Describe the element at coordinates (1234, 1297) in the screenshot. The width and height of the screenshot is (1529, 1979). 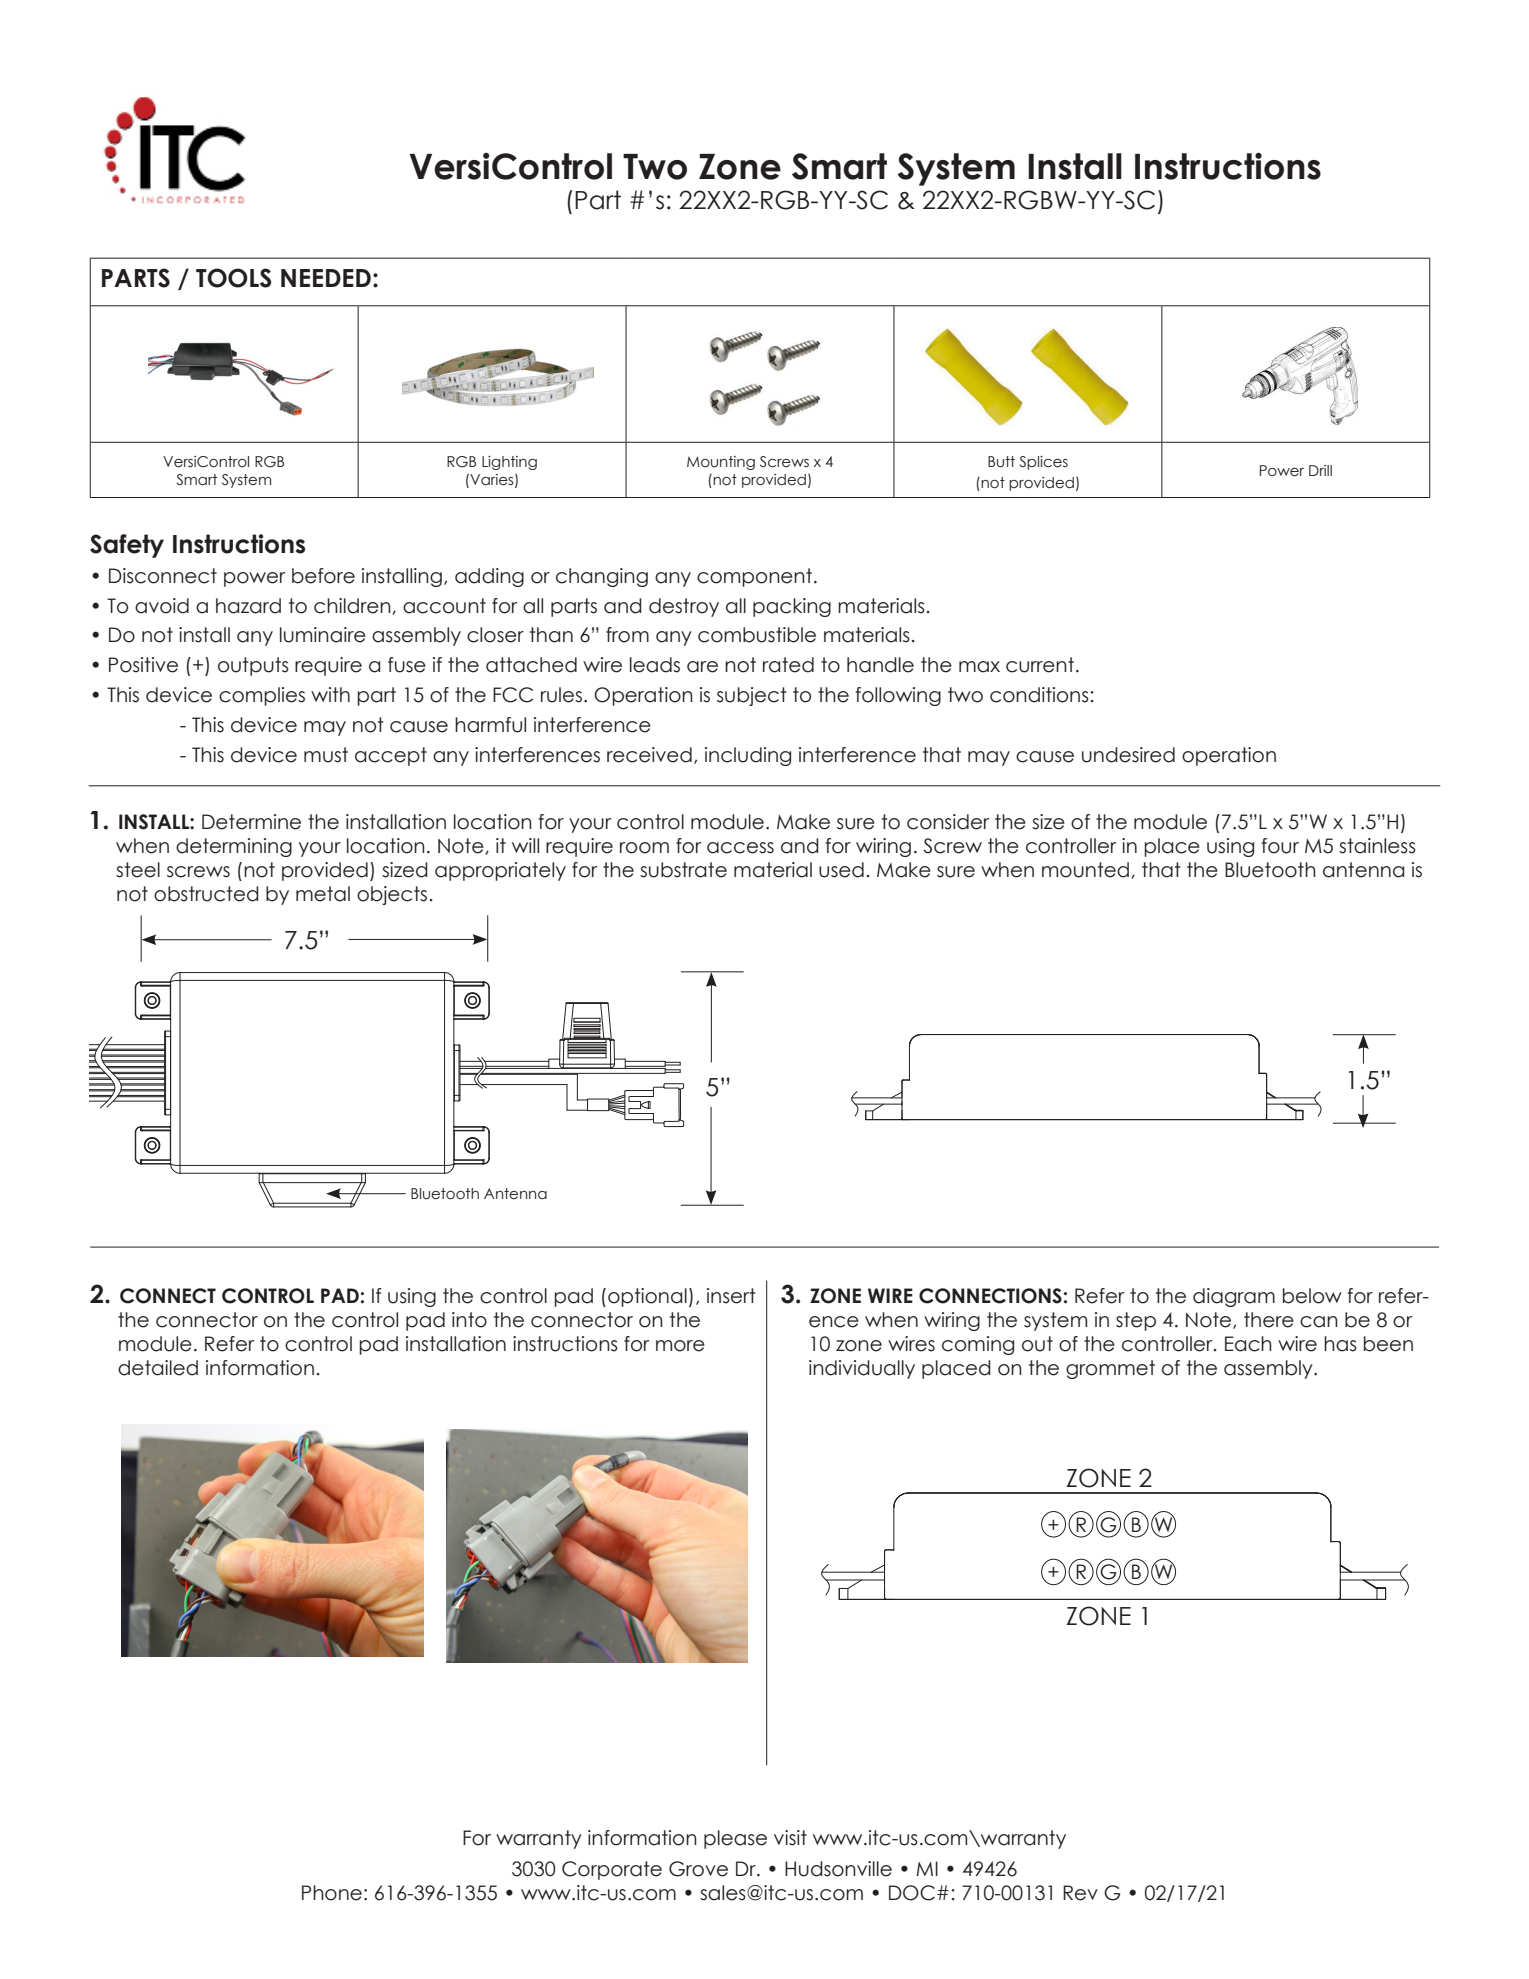
I see `diagram` at that location.
